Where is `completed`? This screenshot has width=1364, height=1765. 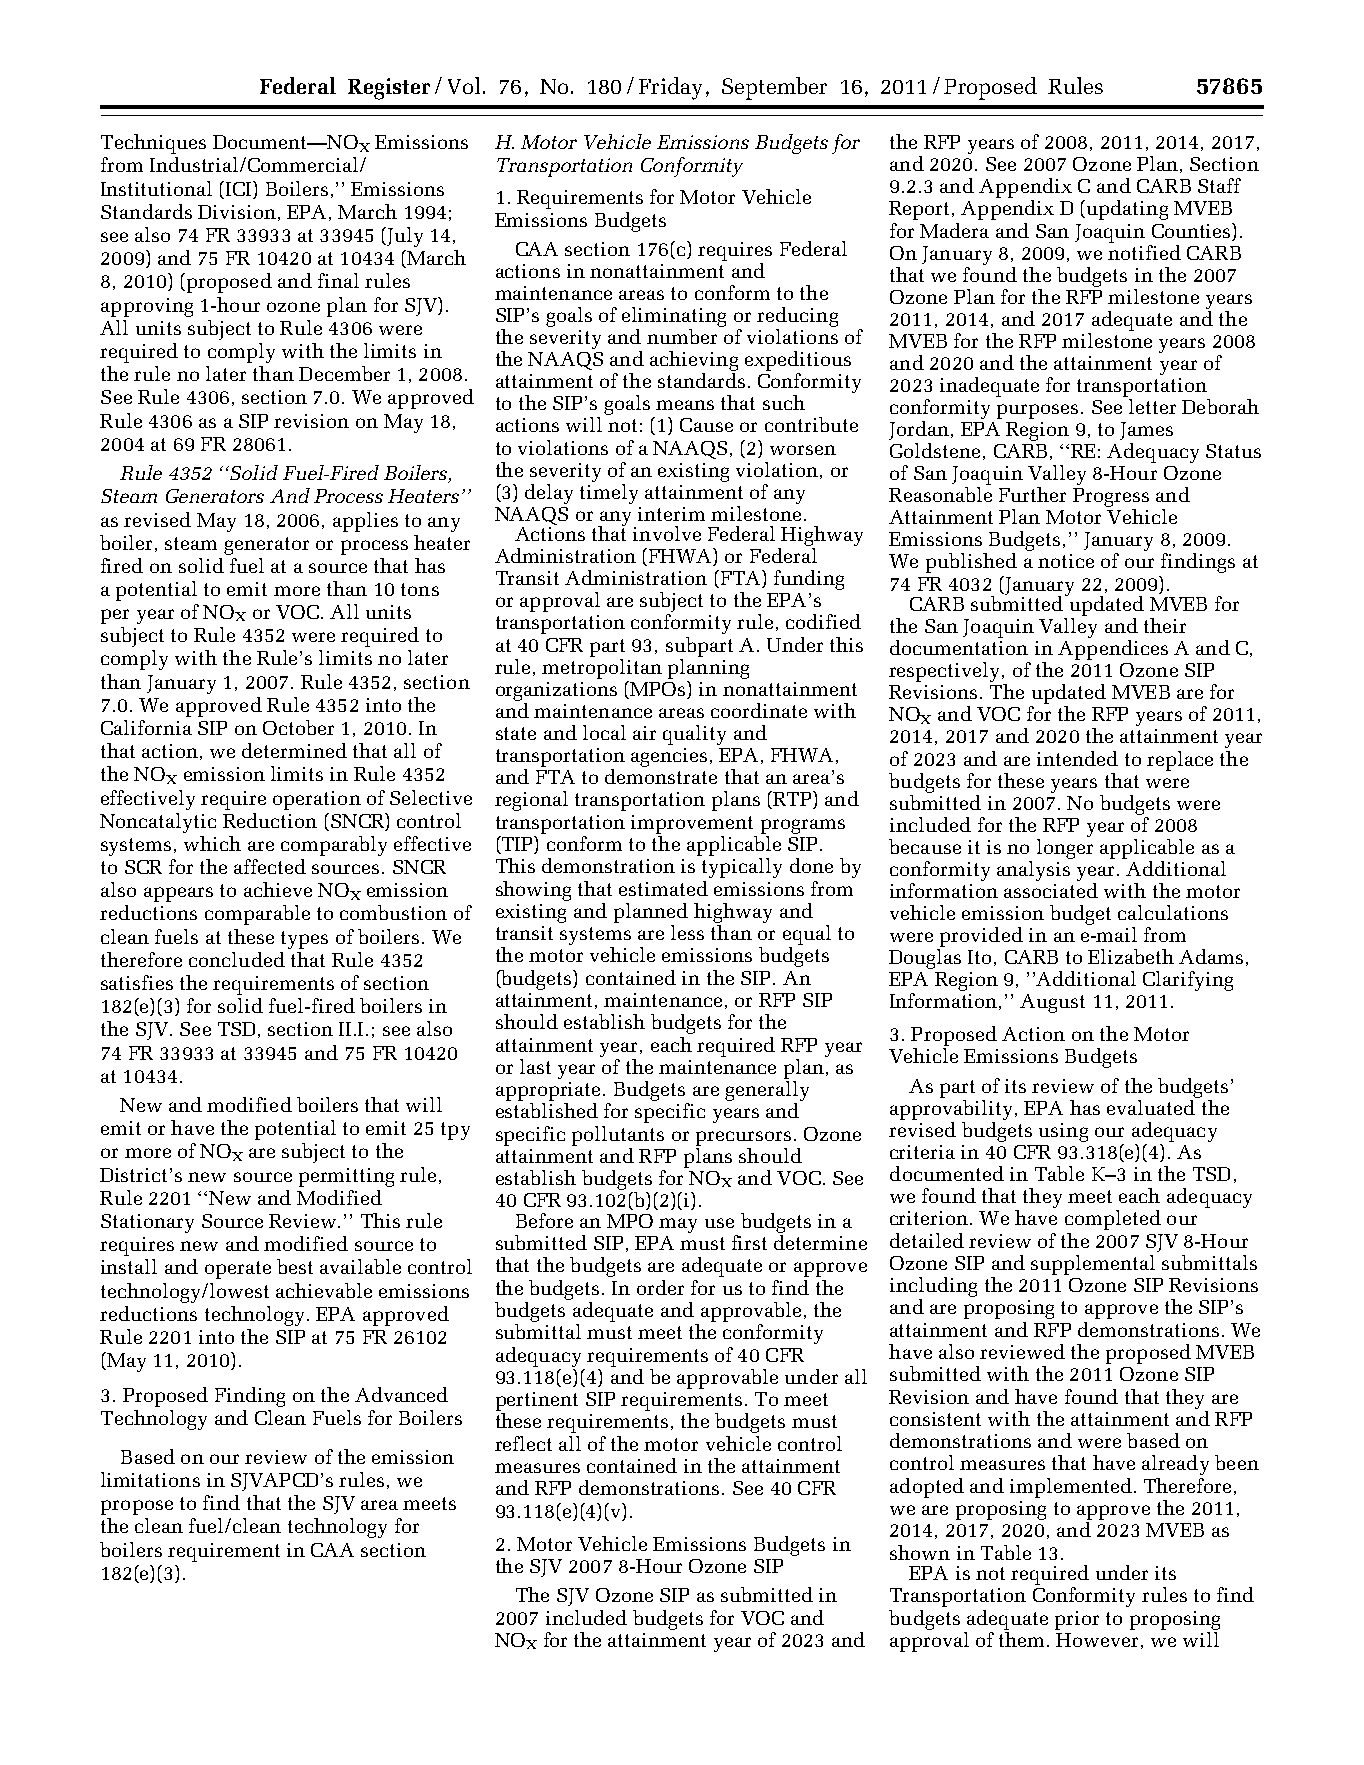
completed is located at coordinates (1113, 1220).
